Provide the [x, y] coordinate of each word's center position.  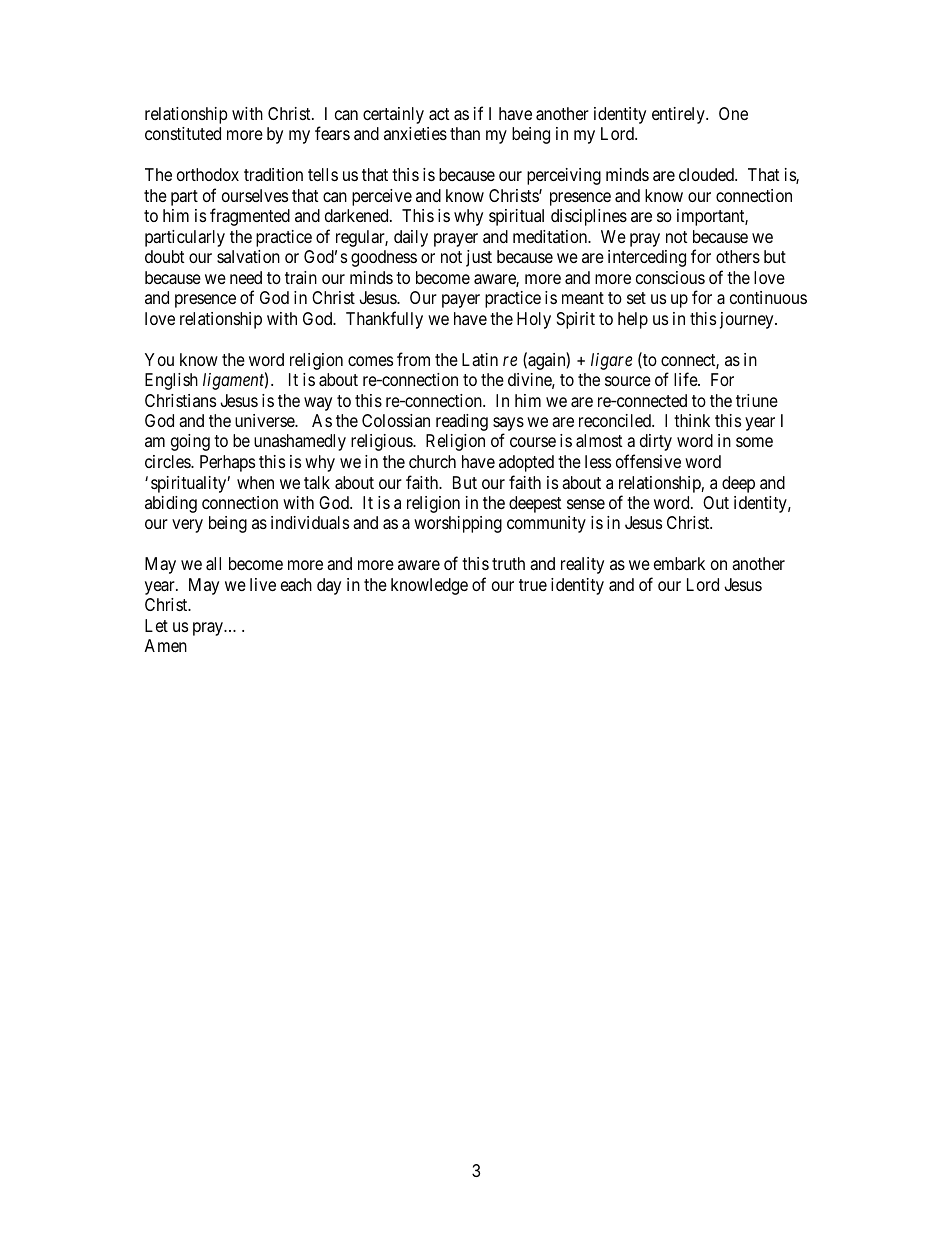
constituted [183, 133]
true [533, 585]
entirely [679, 115]
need [246, 277]
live [263, 584]
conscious [670, 277]
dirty [656, 442]
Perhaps [227, 463]
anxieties [415, 133]
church [432, 461]
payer [461, 301]
